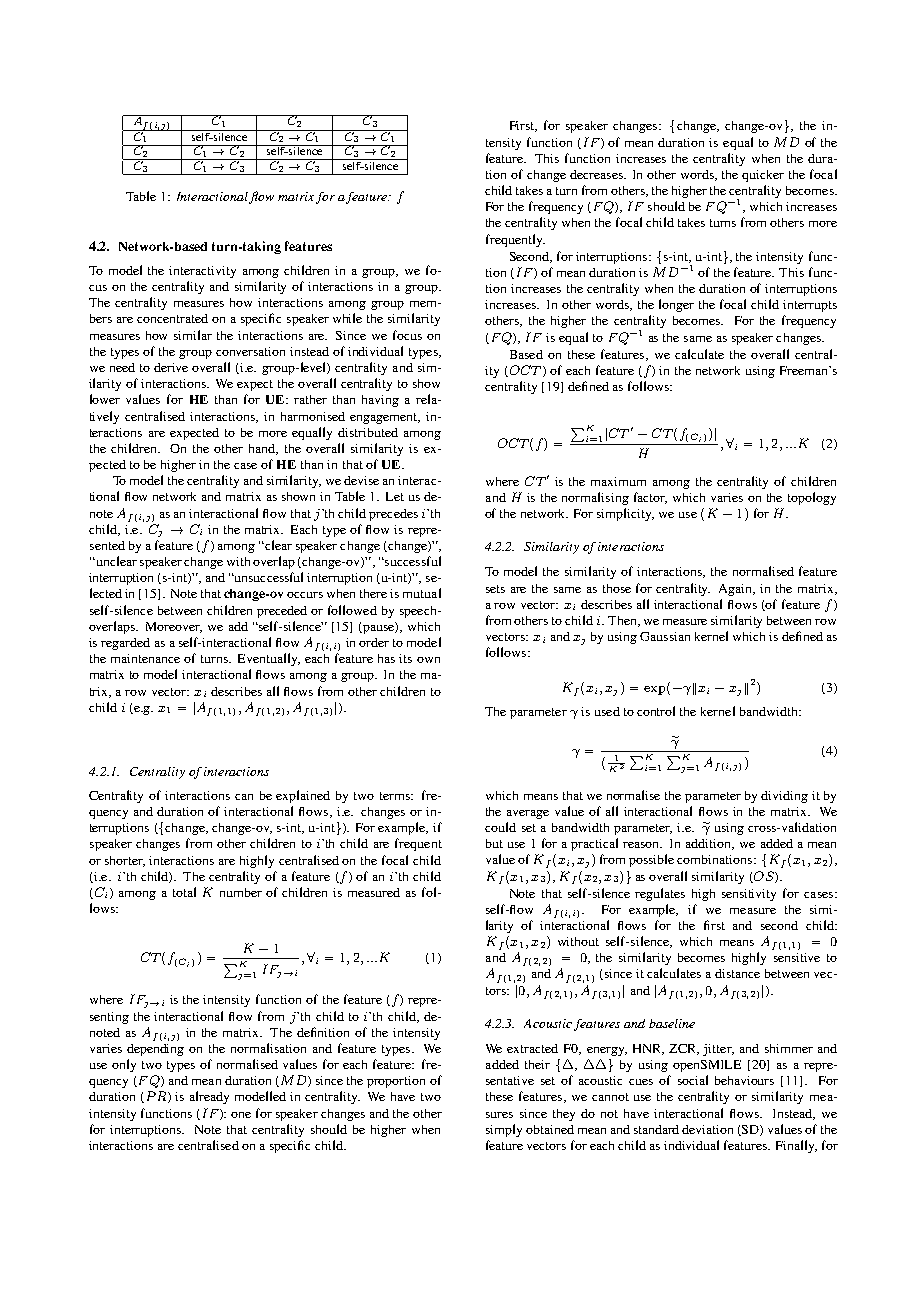  I want to click on shorter, so click(125, 861).
